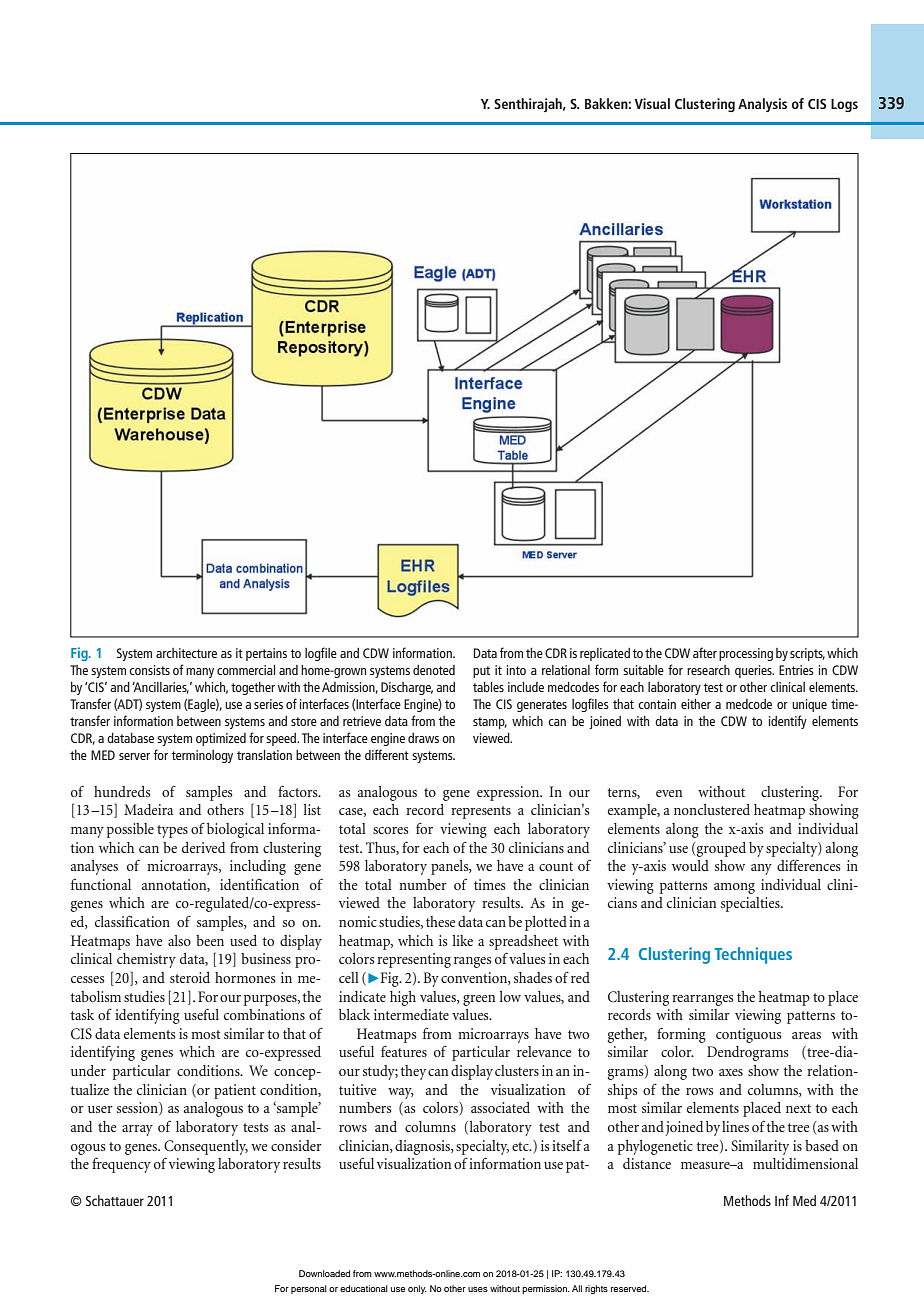  I want to click on derived, so click(203, 847).
